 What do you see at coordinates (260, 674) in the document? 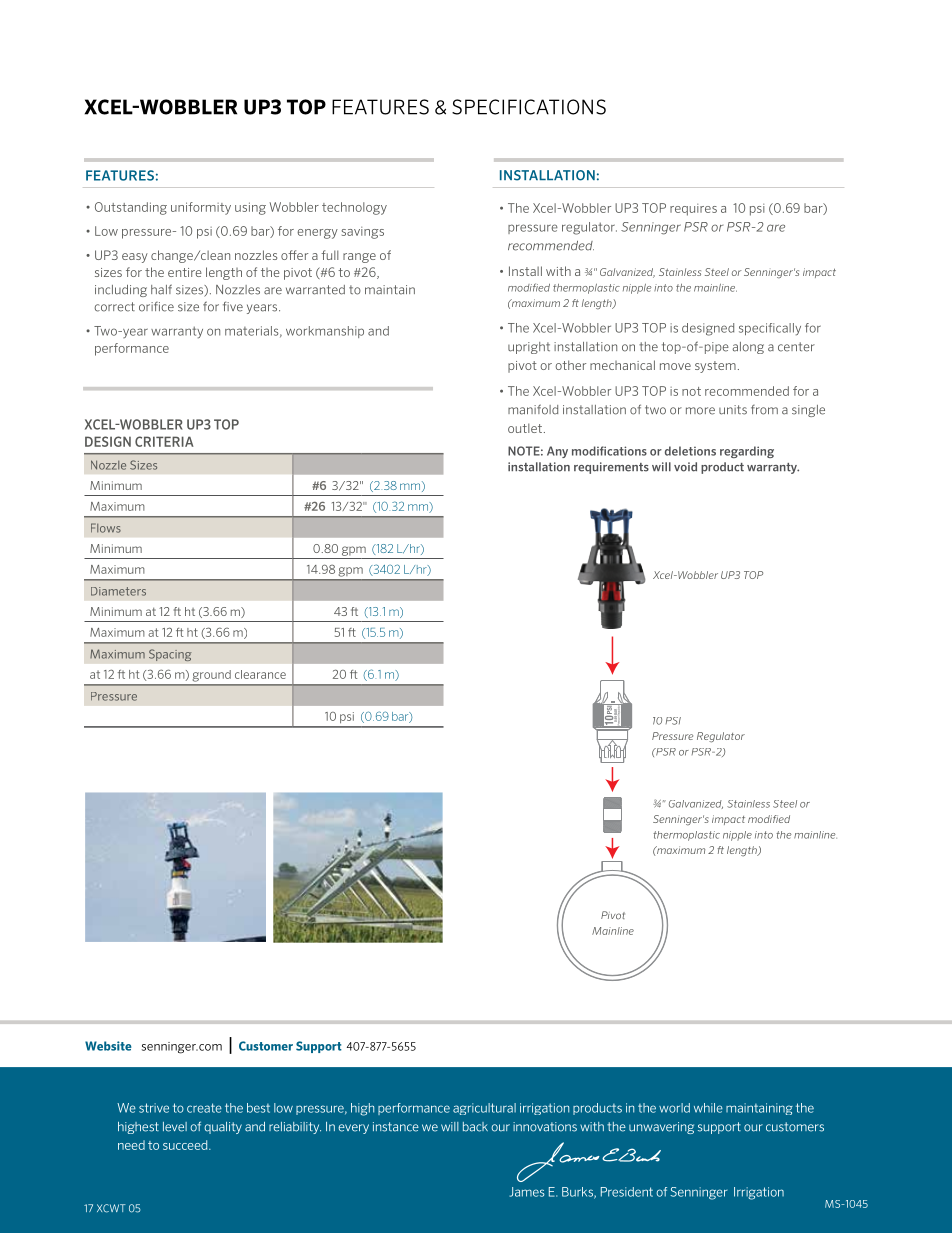
I see `clearance` at bounding box center [260, 674].
